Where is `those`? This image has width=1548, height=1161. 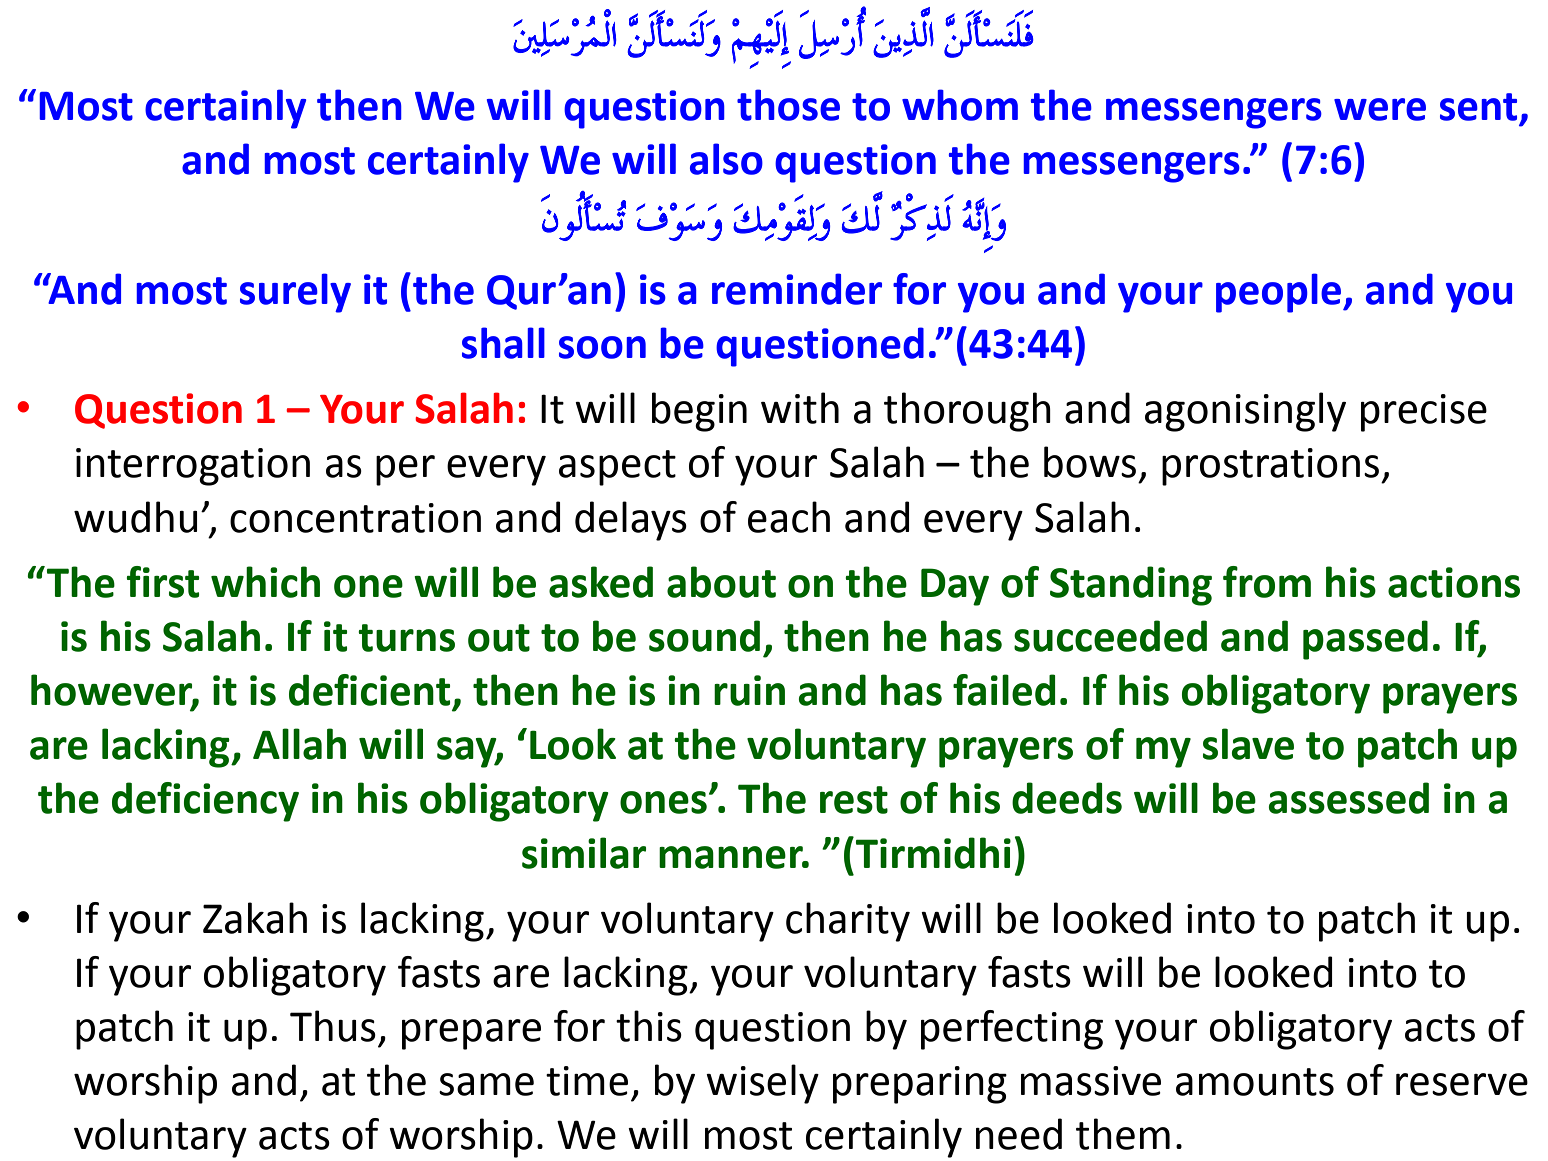
those is located at coordinates (788, 105).
